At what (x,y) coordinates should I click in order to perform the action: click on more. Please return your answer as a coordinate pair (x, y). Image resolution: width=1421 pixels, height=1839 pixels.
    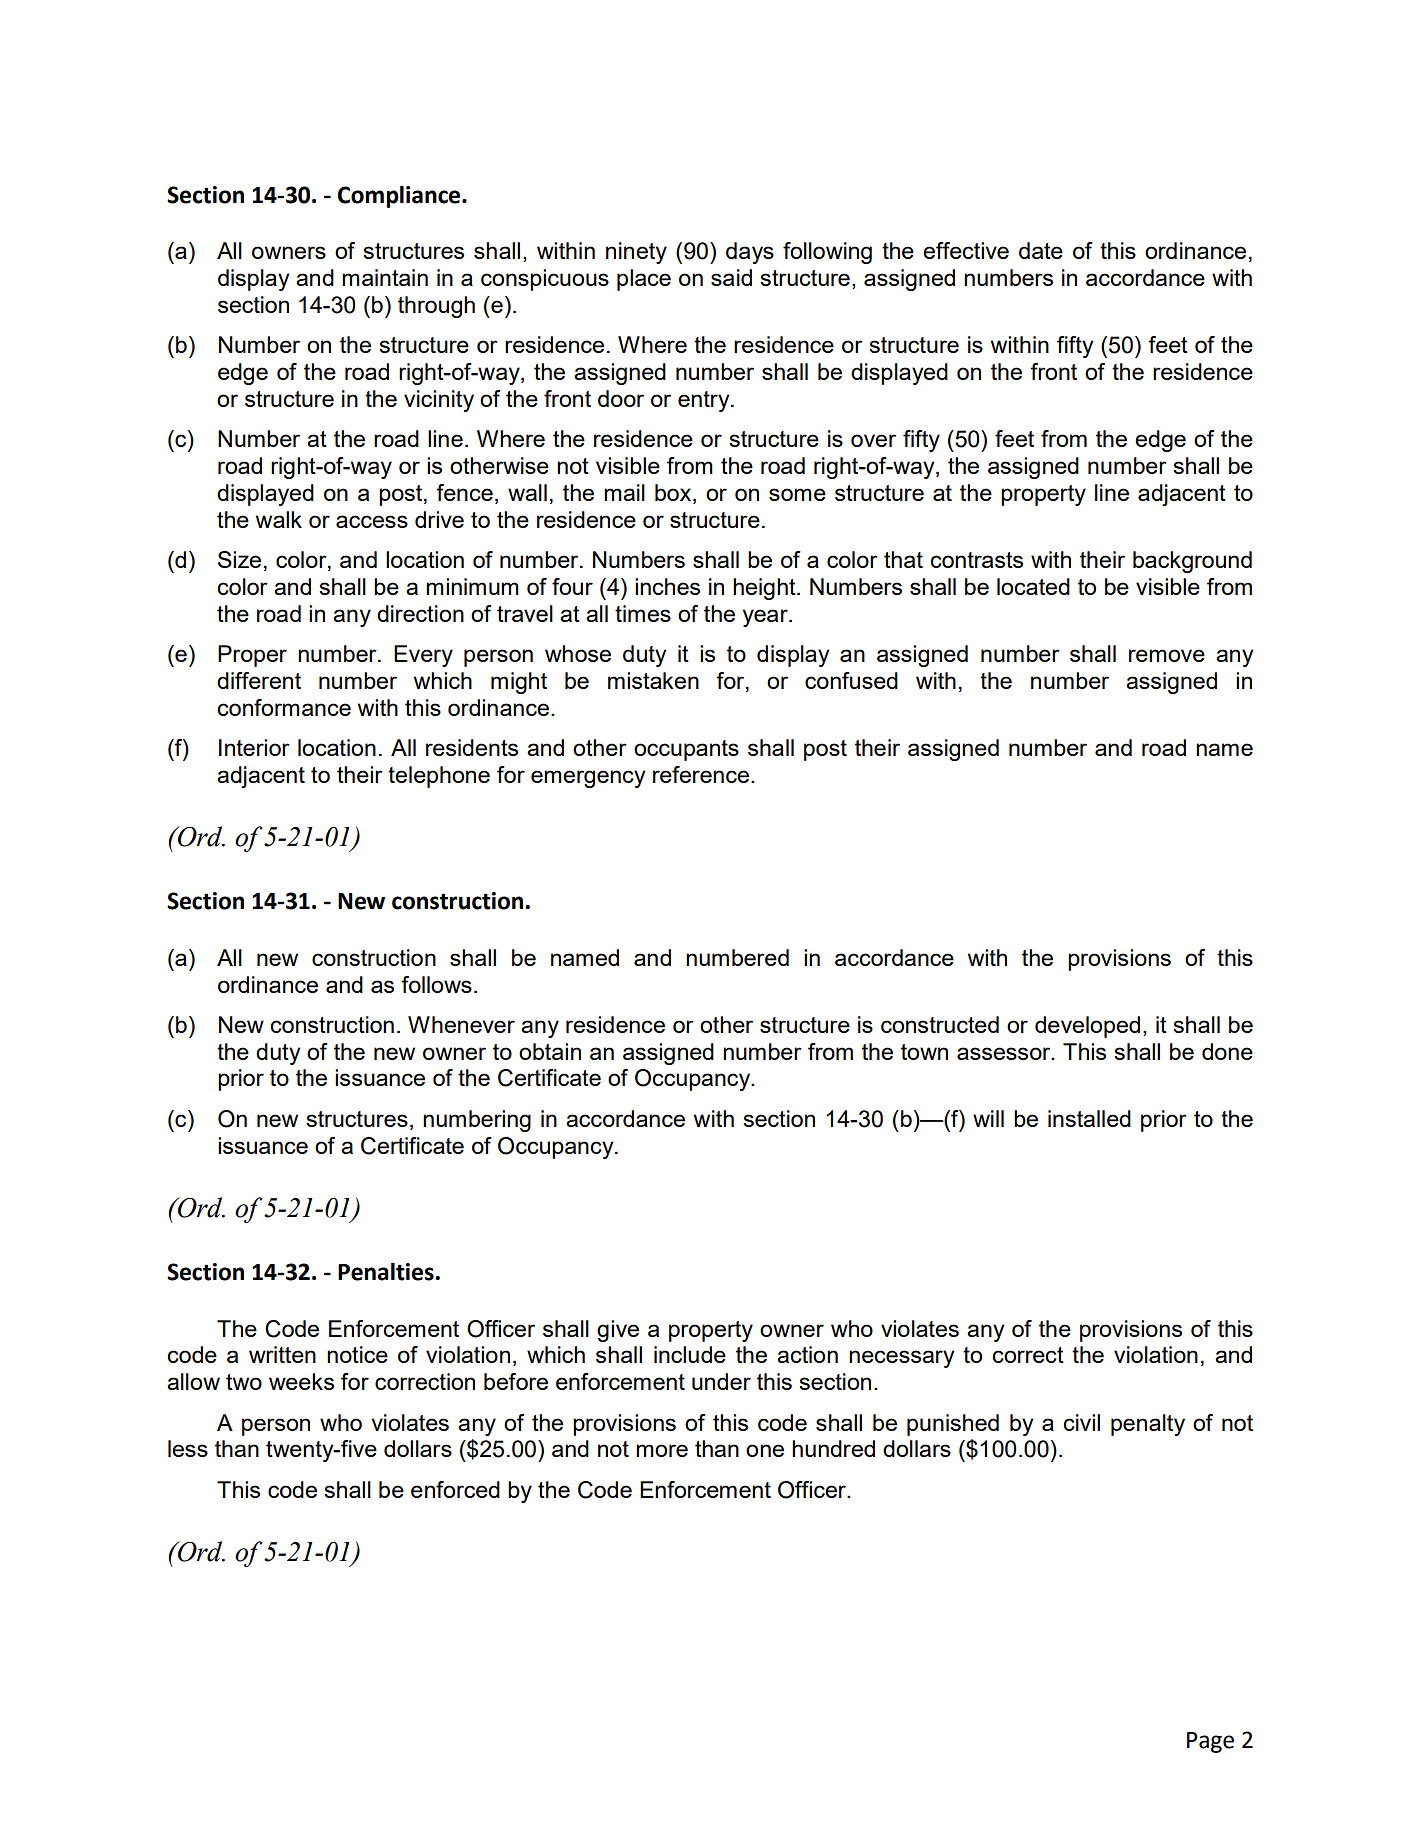
    Looking at the image, I should click on (662, 1450).
